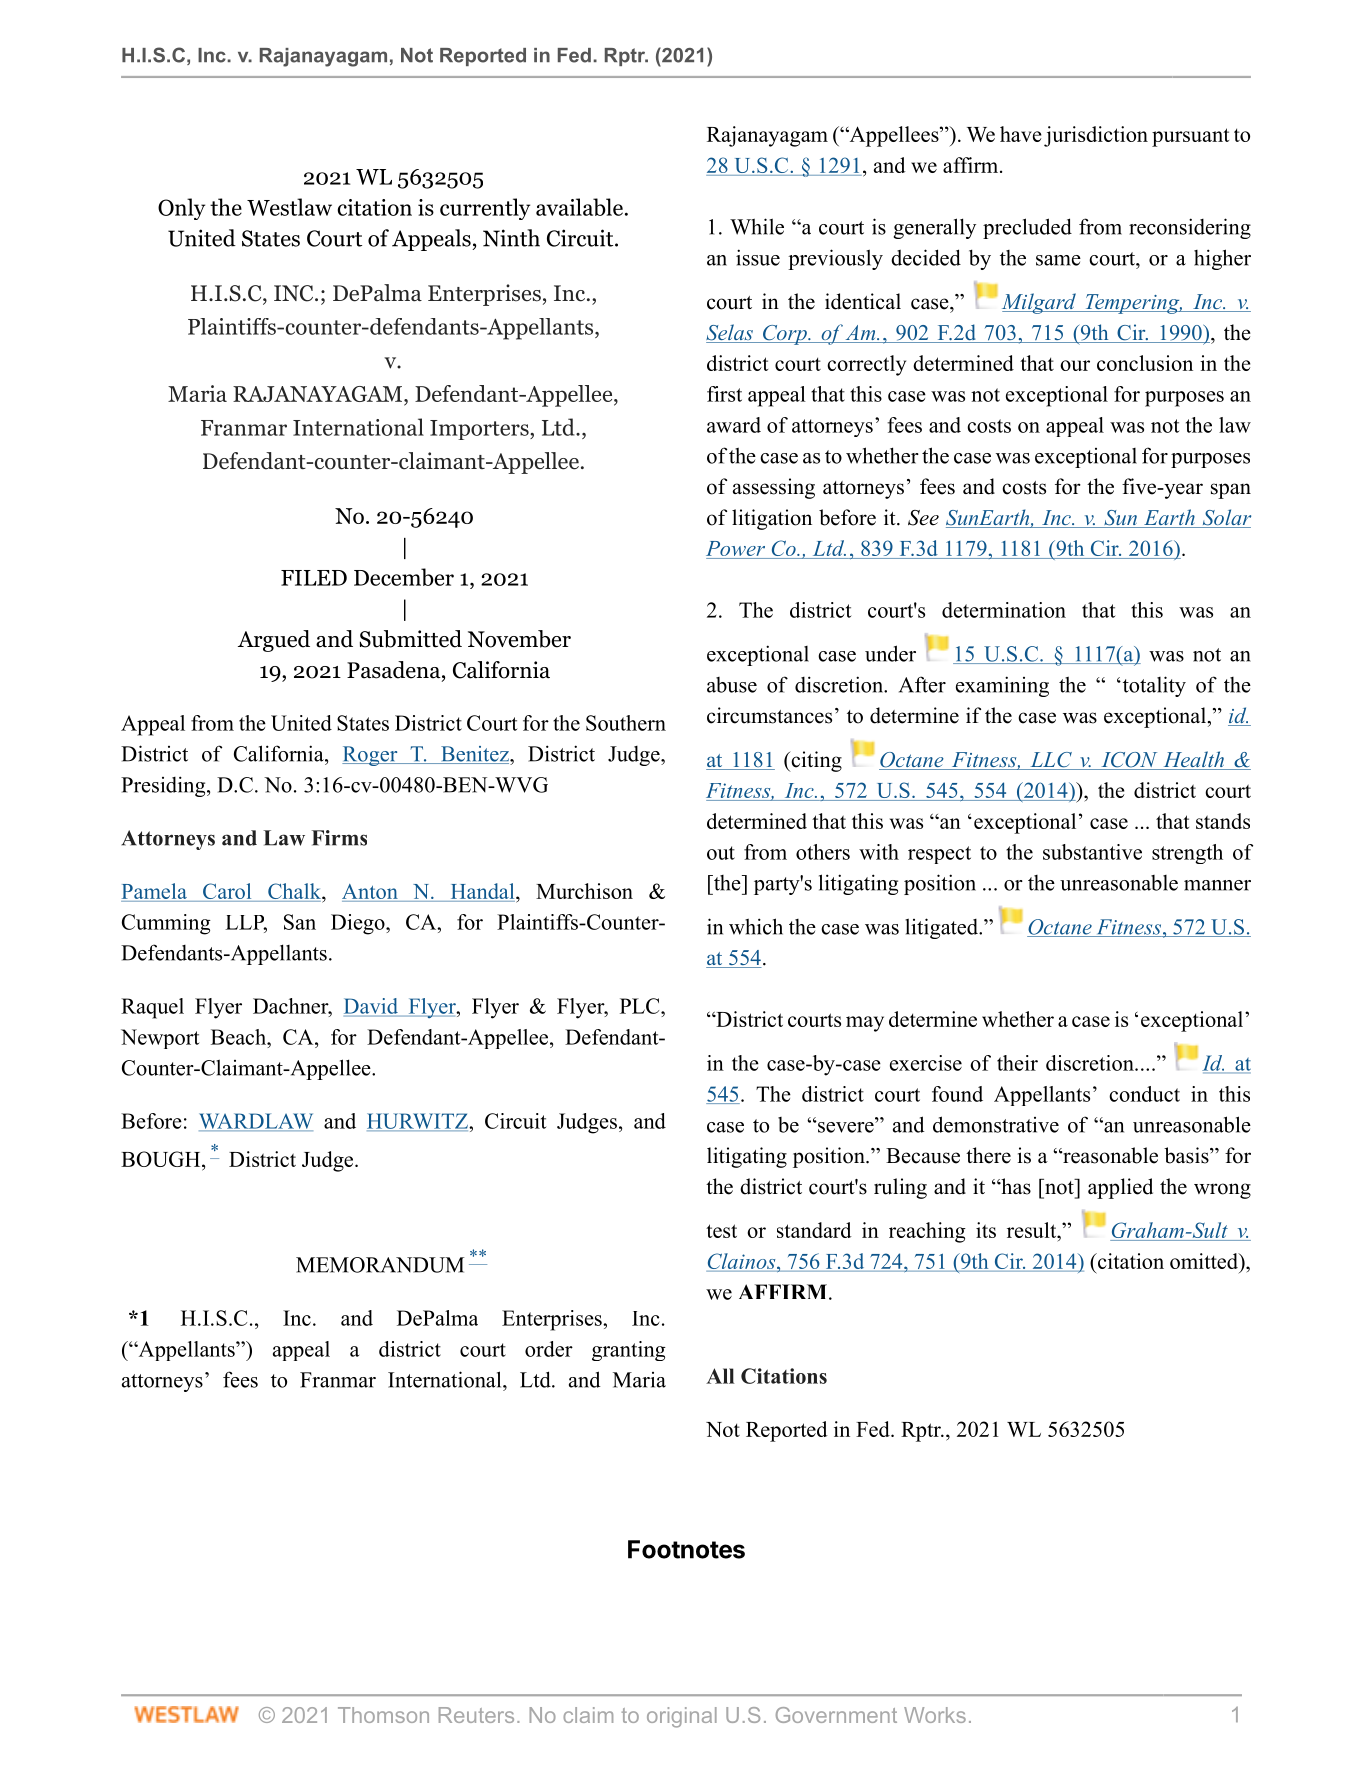  What do you see at coordinates (757, 226) in the page?
I see `While` at bounding box center [757, 226].
